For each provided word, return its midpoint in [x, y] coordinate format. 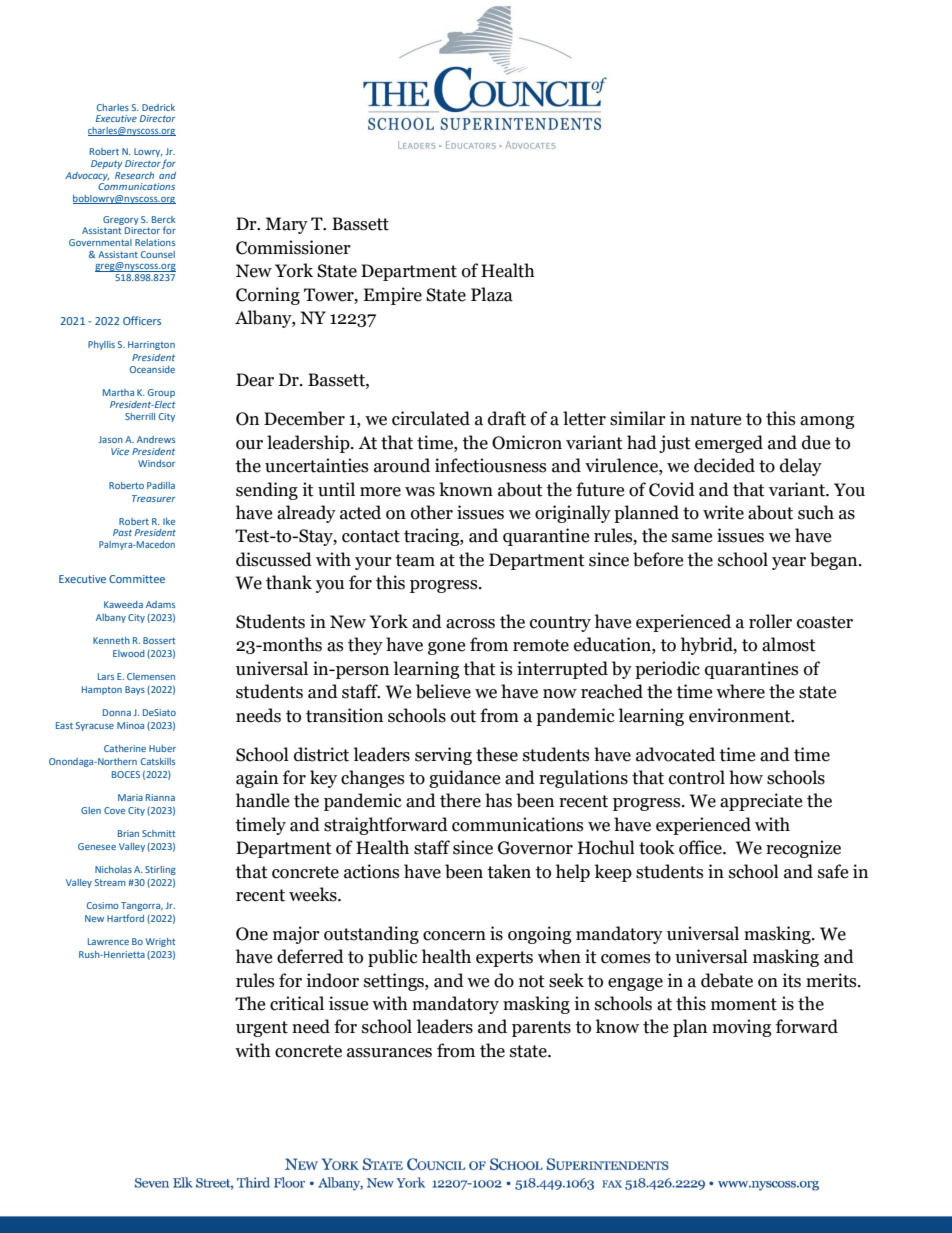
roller [770, 621]
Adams [160, 604]
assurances [389, 1053]
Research [134, 175]
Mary [286, 225]
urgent [262, 1029]
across [470, 624]
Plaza [492, 294]
